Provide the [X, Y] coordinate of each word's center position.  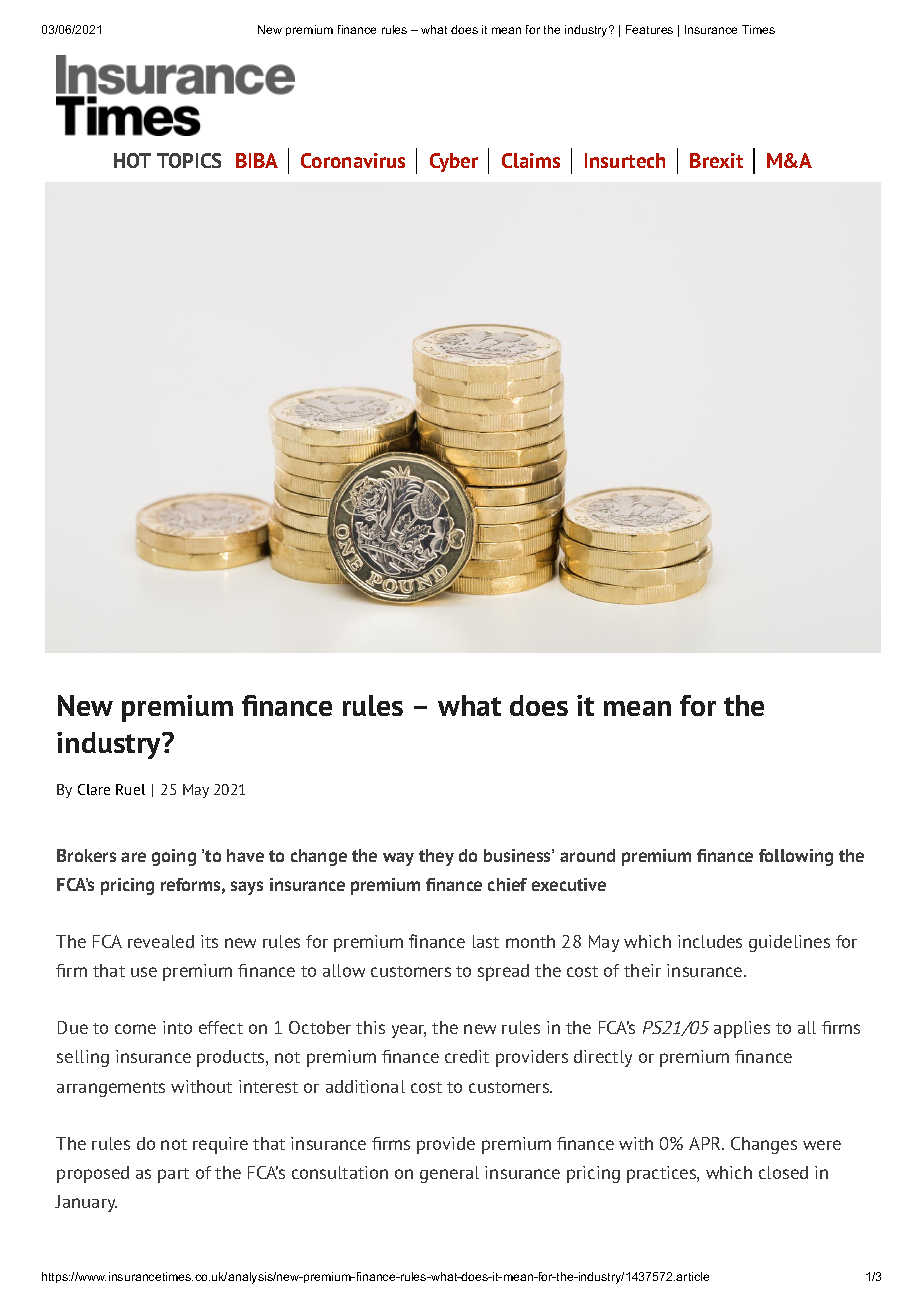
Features [649, 29]
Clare [94, 789]
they [436, 857]
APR [706, 1143]
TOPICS [189, 160]
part [173, 1175]
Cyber [454, 162]
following [796, 857]
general [449, 1174]
